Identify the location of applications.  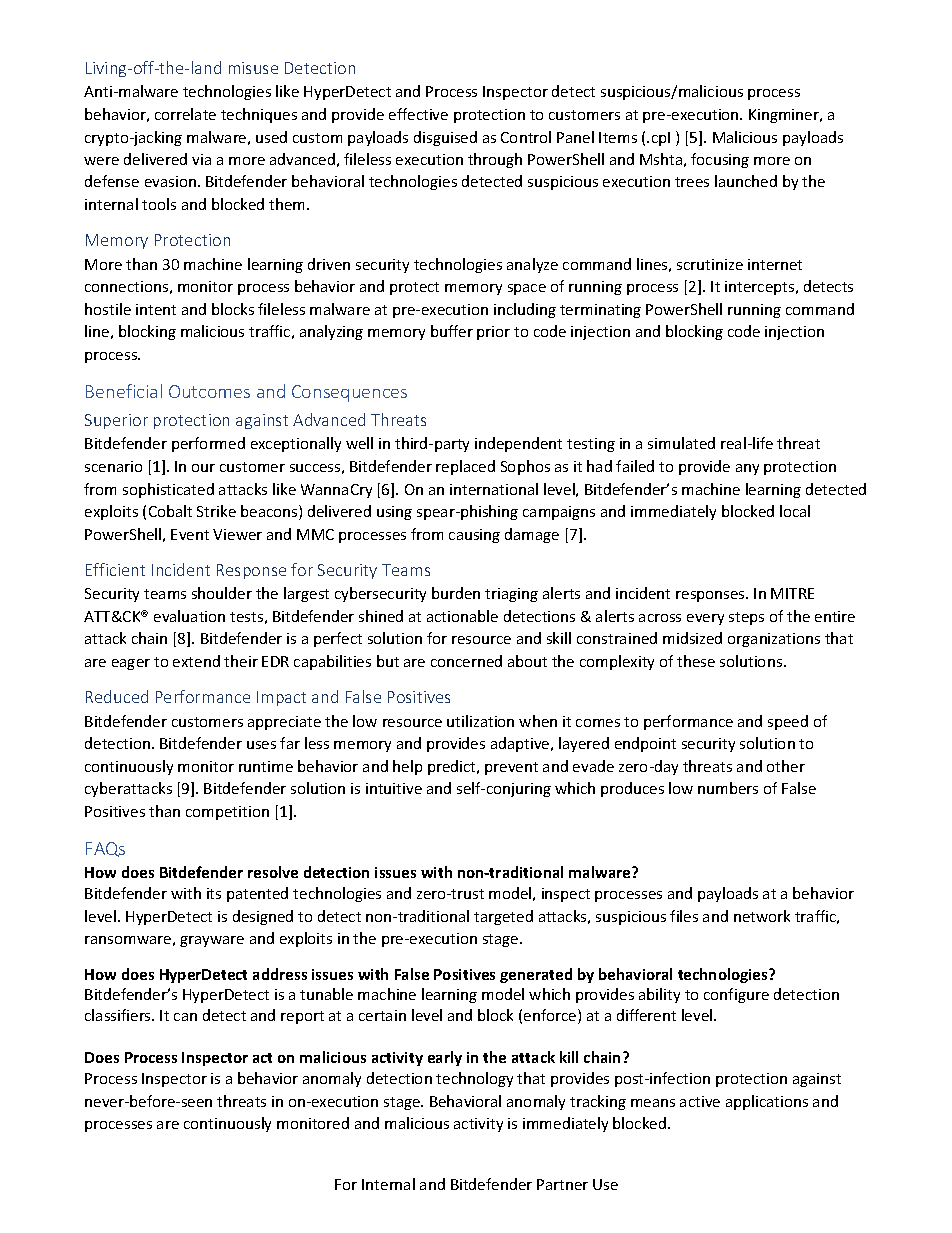
(767, 1102).
